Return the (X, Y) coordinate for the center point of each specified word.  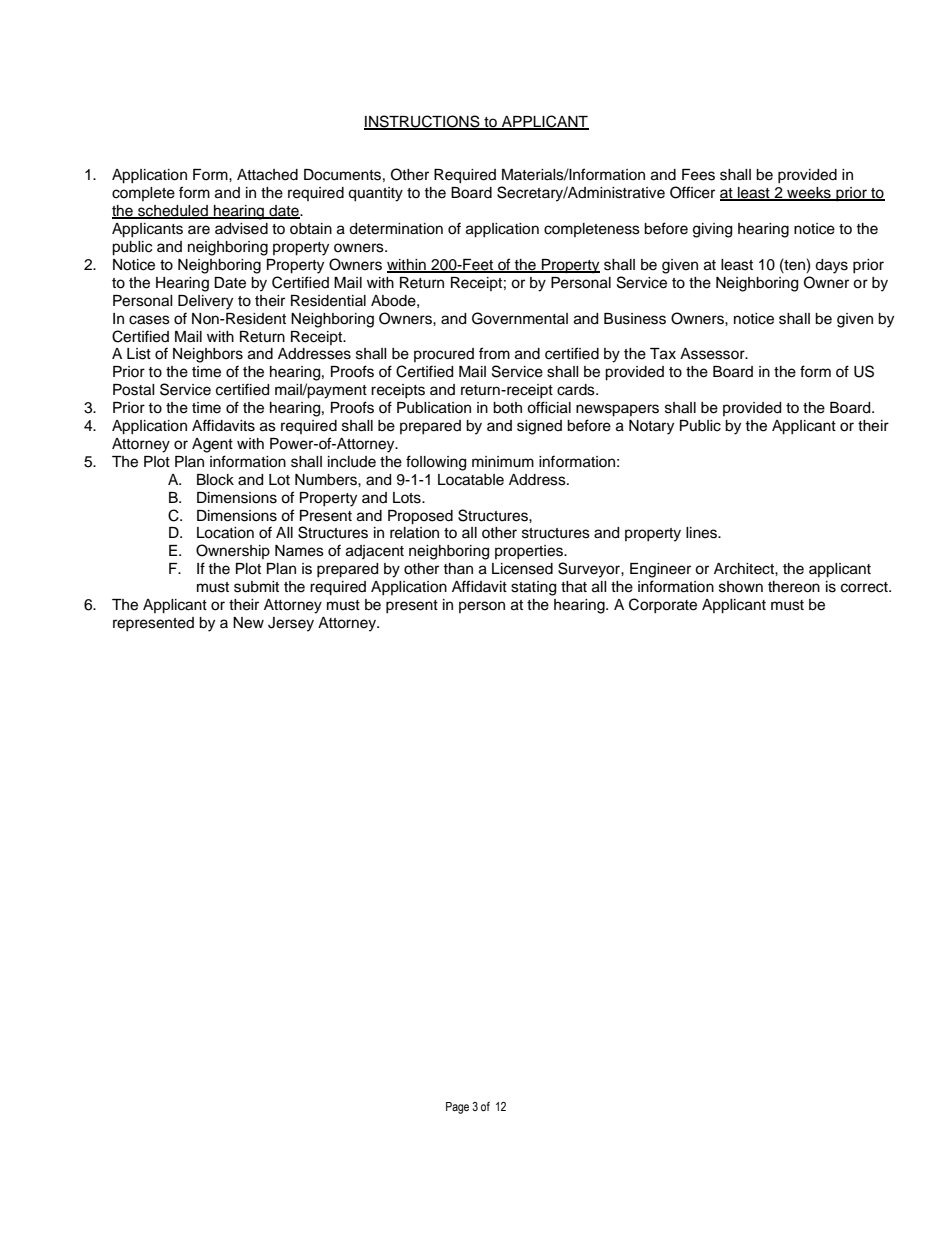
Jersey (291, 624)
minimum (503, 462)
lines (702, 533)
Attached (267, 175)
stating (533, 588)
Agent (212, 445)
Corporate (663, 605)
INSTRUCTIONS (423, 122)
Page (457, 1108)
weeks (809, 194)
